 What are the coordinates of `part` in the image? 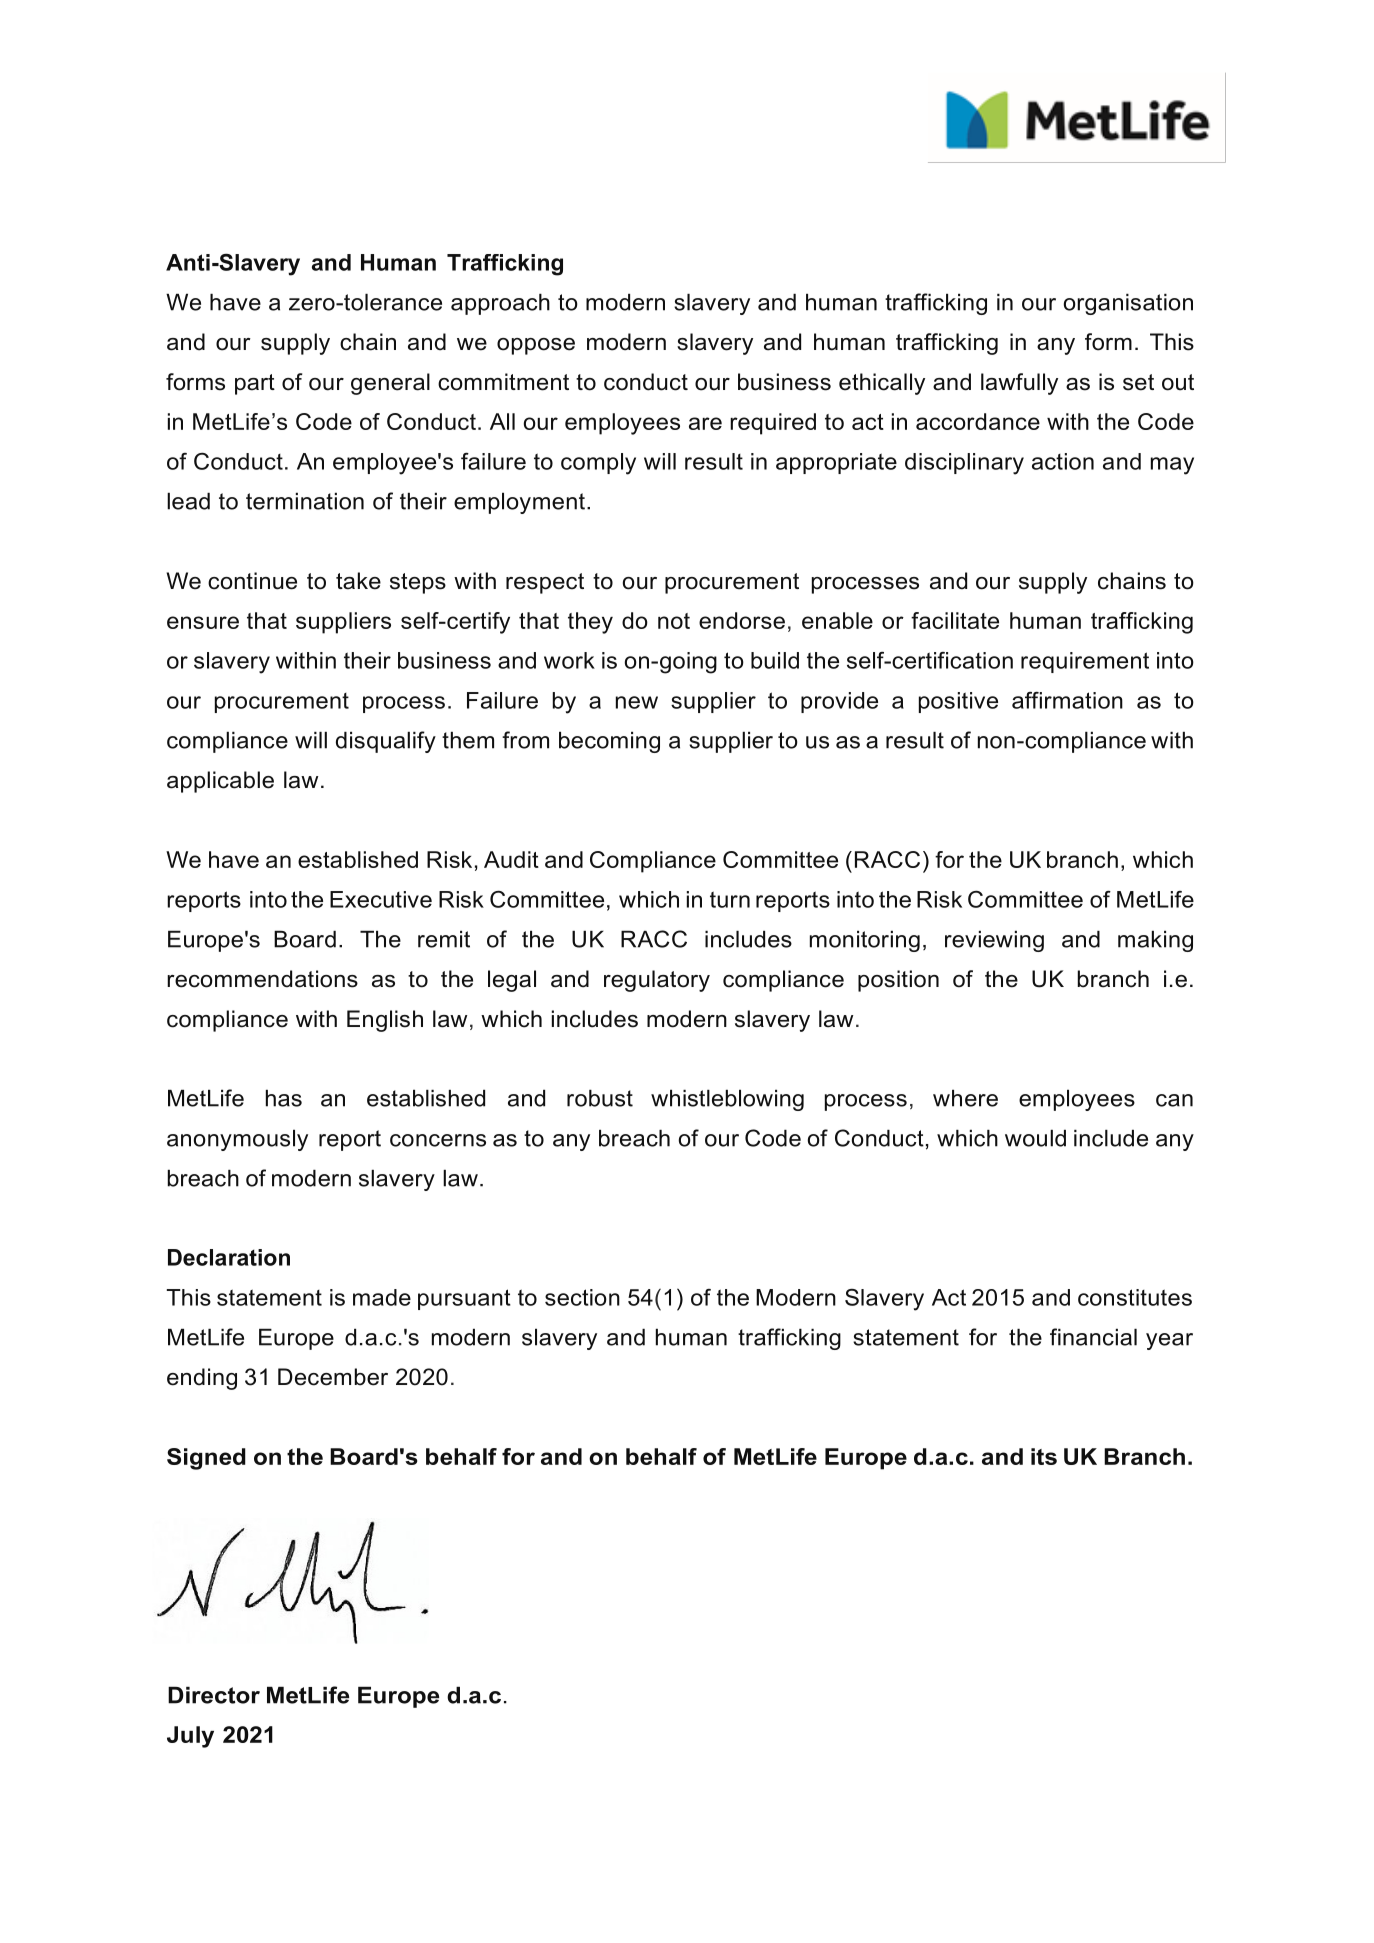 It's located at (255, 384).
